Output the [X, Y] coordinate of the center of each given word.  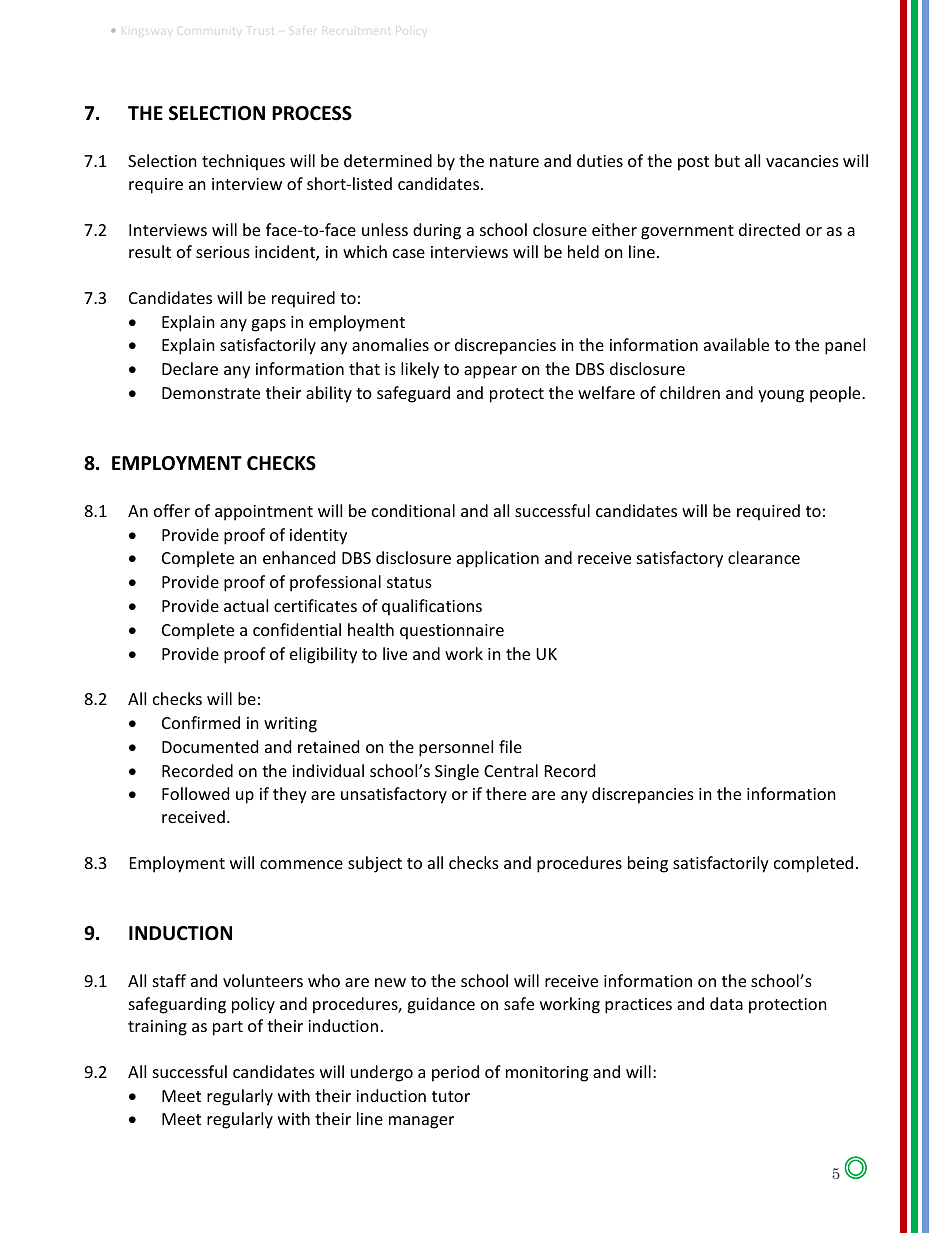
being [648, 864]
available [736, 344]
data [726, 1003]
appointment [264, 513]
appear [490, 372]
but [727, 160]
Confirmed [201, 722]
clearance [764, 557]
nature [514, 161]
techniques [243, 162]
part [228, 1028]
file [510, 746]
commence [301, 864]
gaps [268, 325]
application [498, 559]
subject [375, 864]
